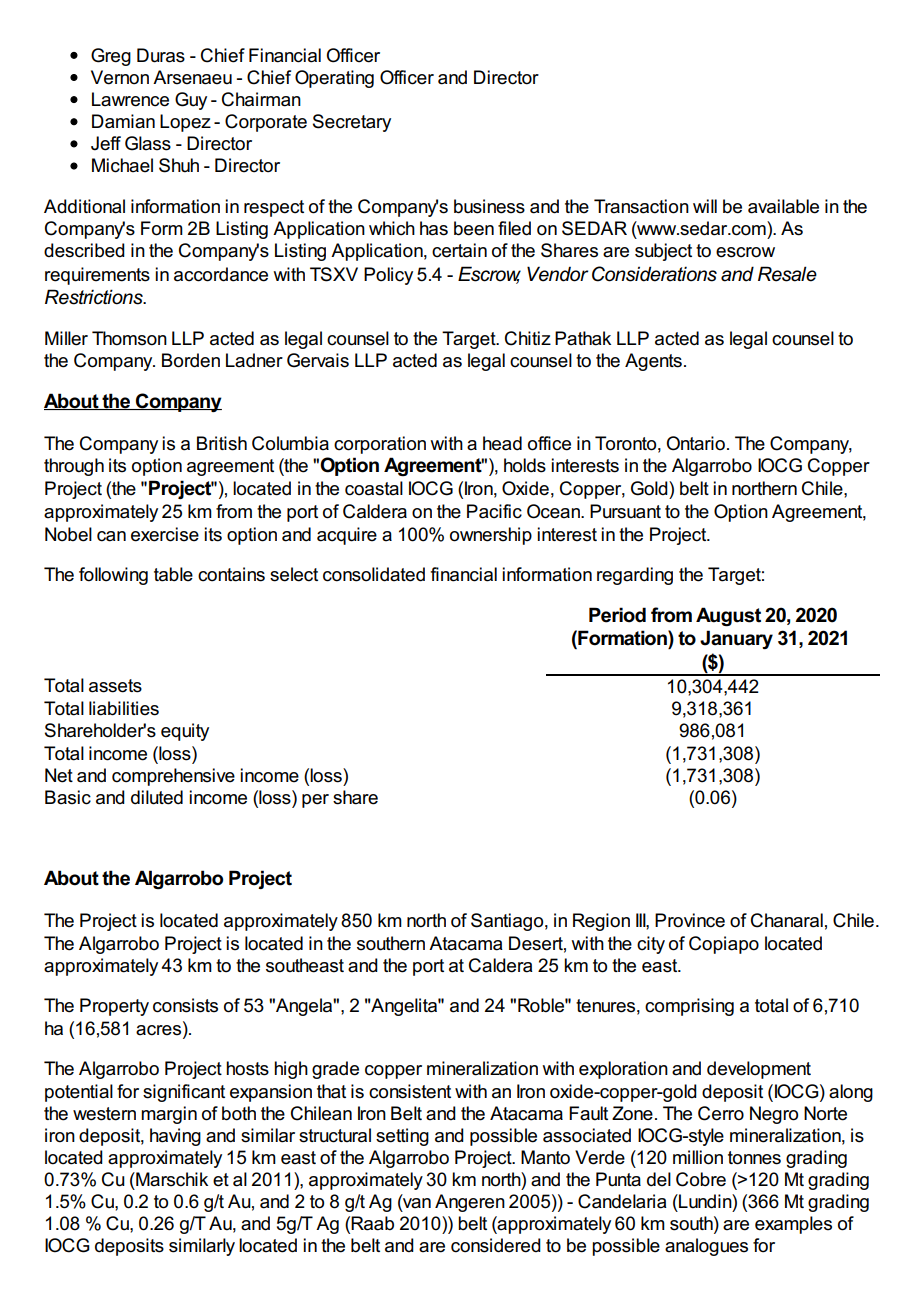  I want to click on consistent, so click(410, 1091).
